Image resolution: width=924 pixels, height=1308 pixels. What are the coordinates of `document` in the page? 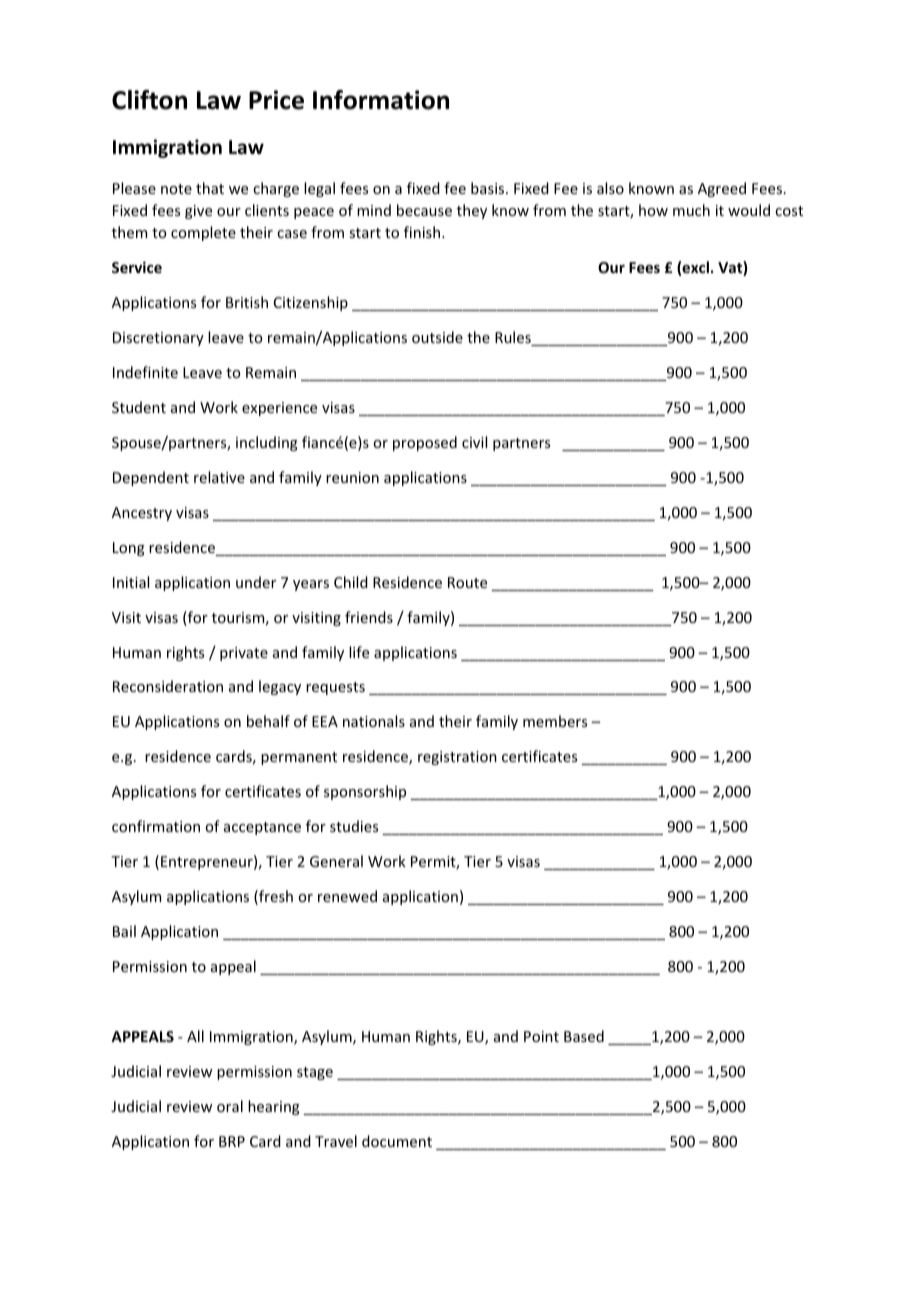 It's located at (397, 1141).
